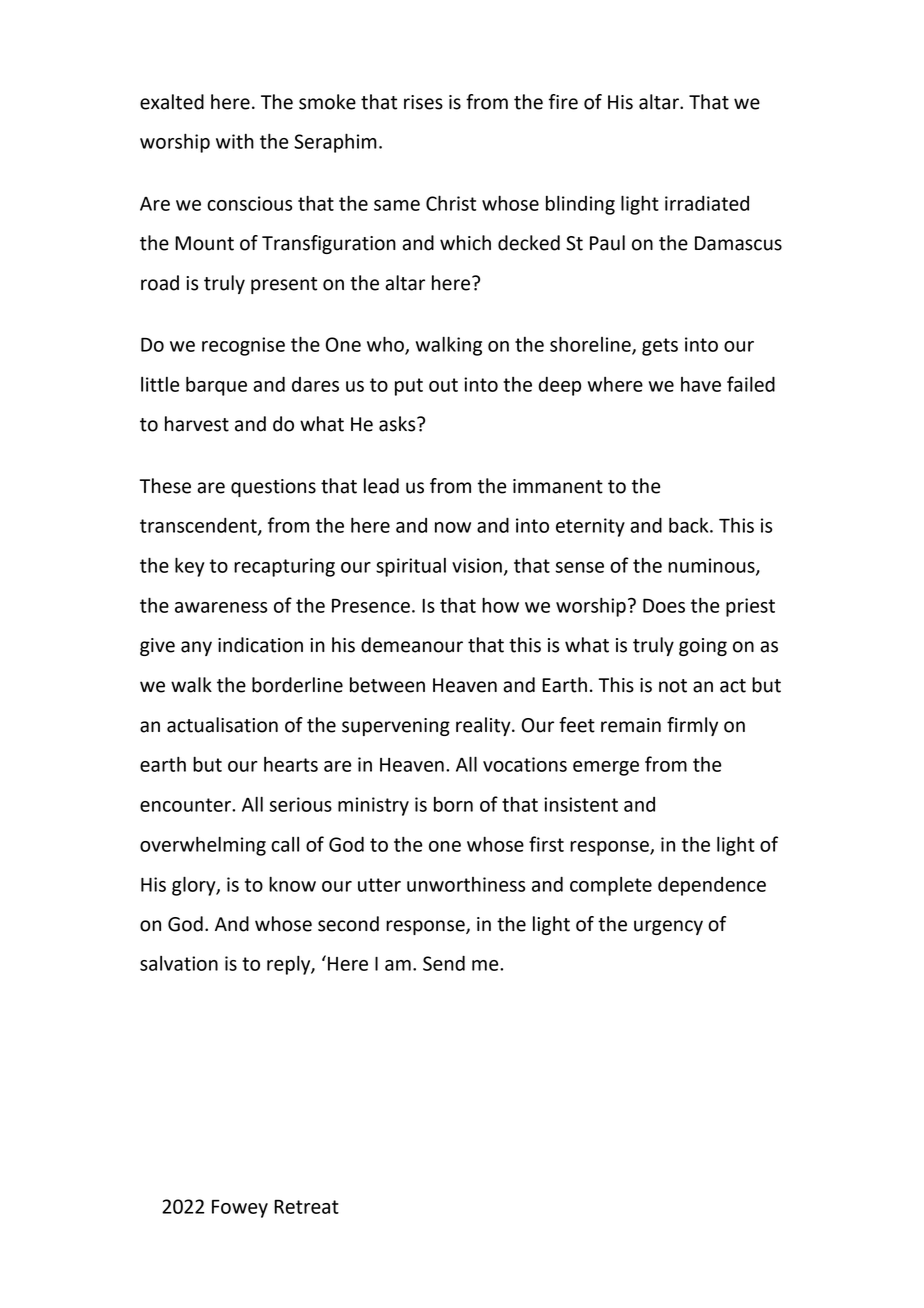 Image resolution: width=924 pixels, height=1308 pixels. I want to click on born, so click(453, 804).
